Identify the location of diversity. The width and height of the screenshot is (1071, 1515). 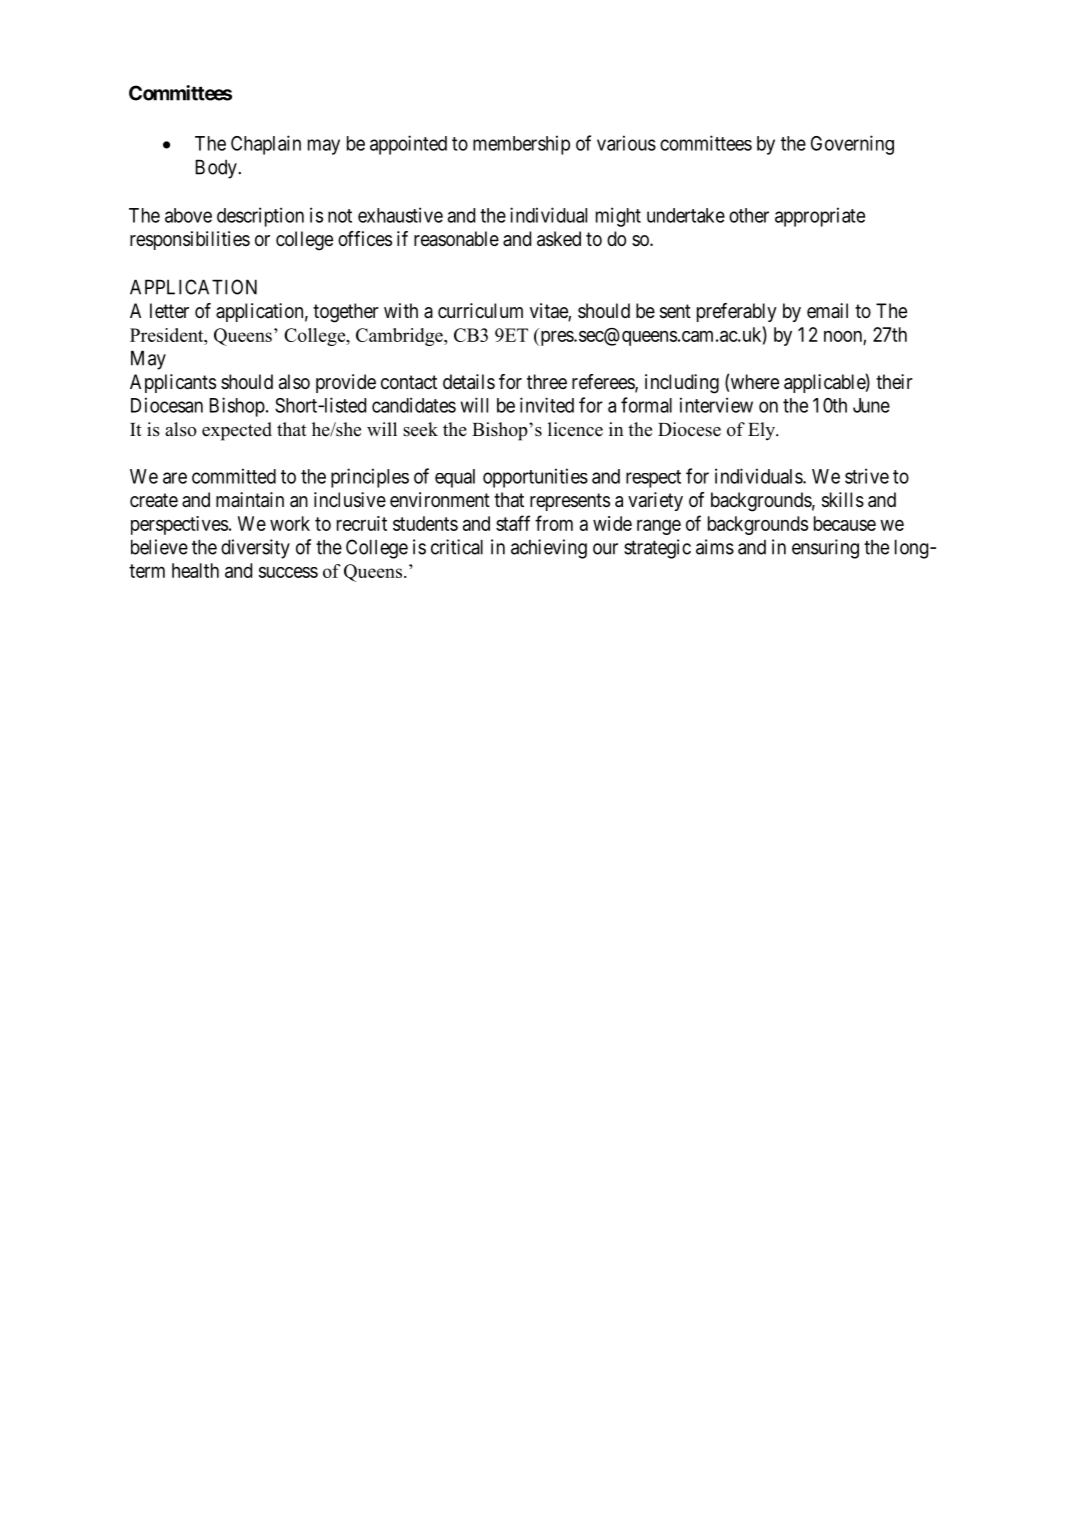
(255, 549).
